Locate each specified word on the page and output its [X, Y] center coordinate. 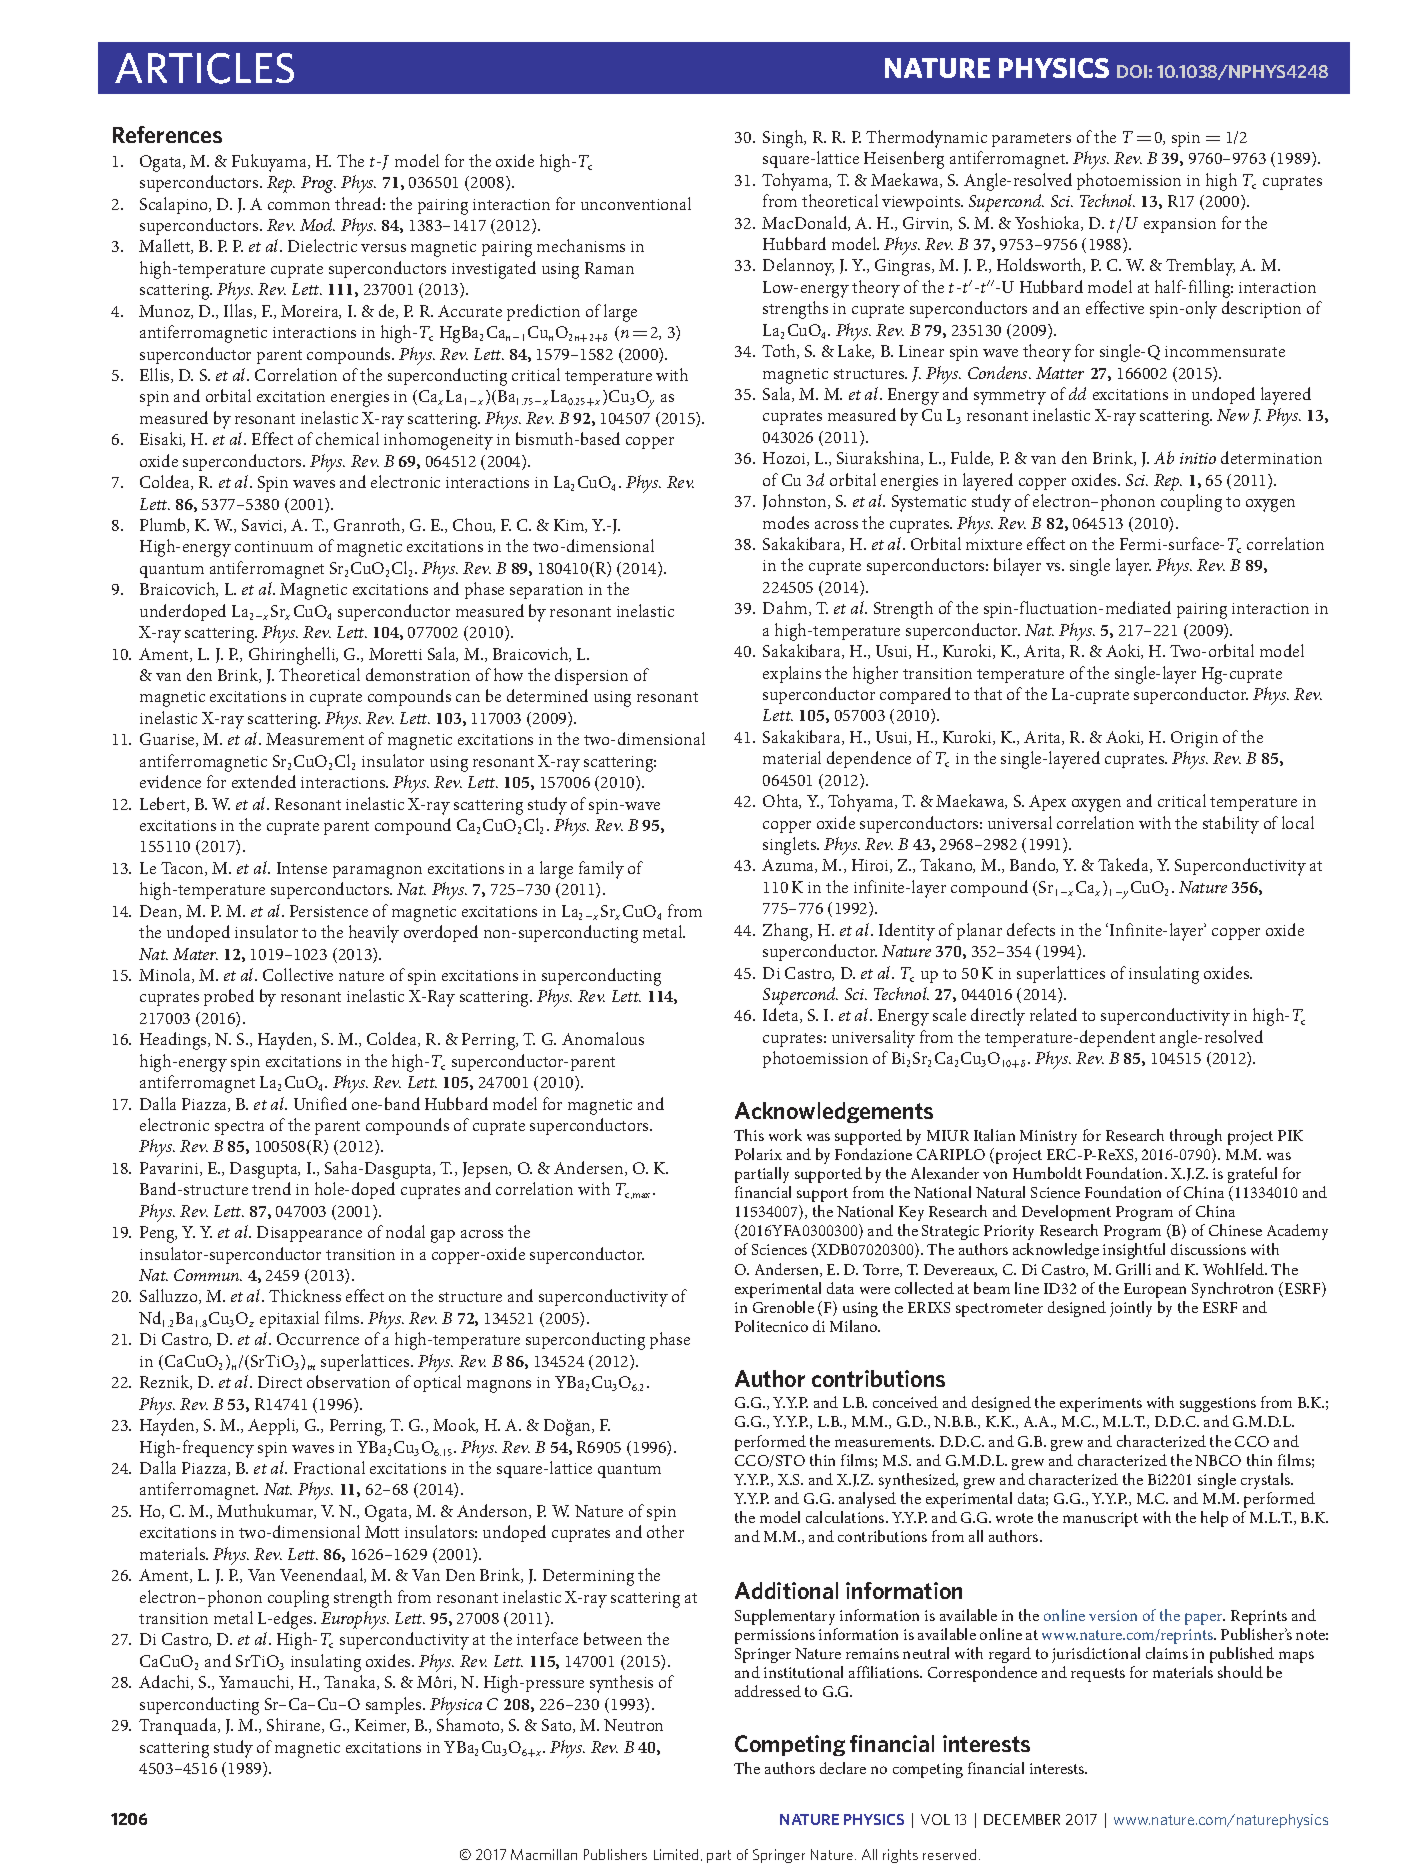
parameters [1031, 140]
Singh [784, 139]
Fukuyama [270, 163]
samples [395, 1705]
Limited [676, 1854]
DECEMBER [1022, 1819]
